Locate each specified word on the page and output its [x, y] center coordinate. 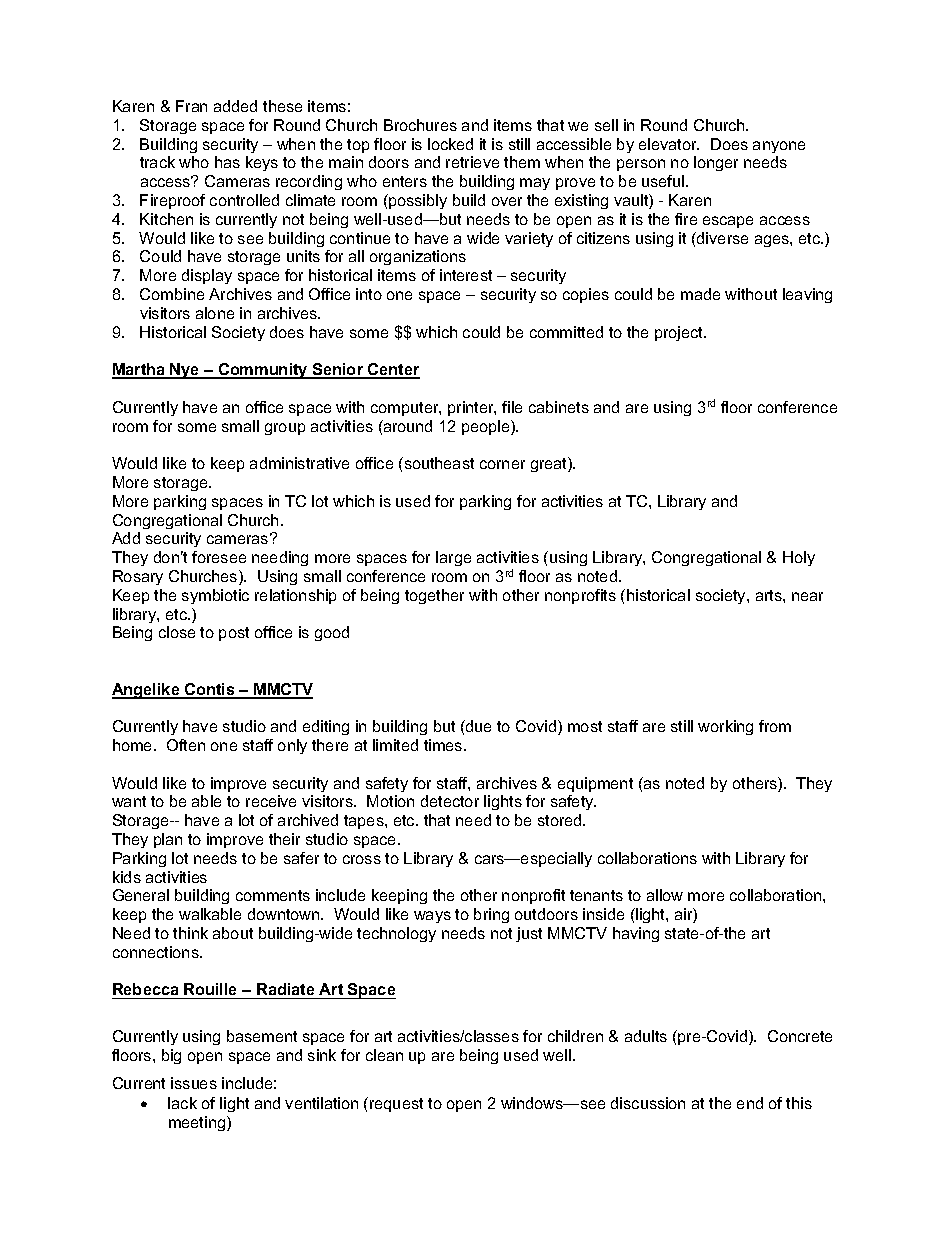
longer [716, 163]
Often [186, 745]
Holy [799, 558]
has [227, 162]
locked [450, 144]
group [285, 429]
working [725, 727]
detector [450, 801]
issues [194, 1083]
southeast [438, 463]
